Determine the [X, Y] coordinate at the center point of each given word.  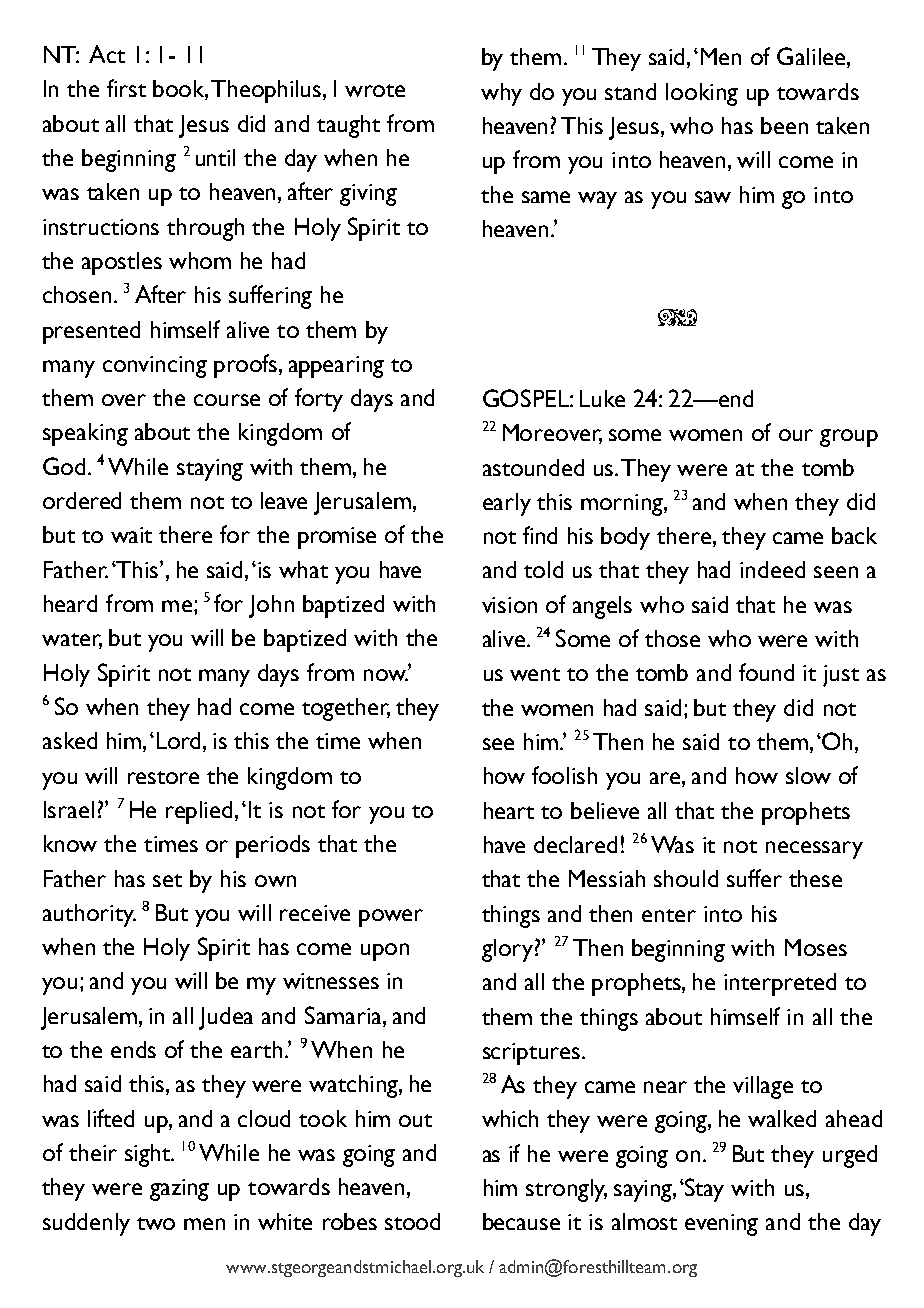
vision [509, 605]
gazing [179, 1190]
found [766, 672]
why [501, 94]
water [72, 641]
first [126, 88]
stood [412, 1221]
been [784, 125]
